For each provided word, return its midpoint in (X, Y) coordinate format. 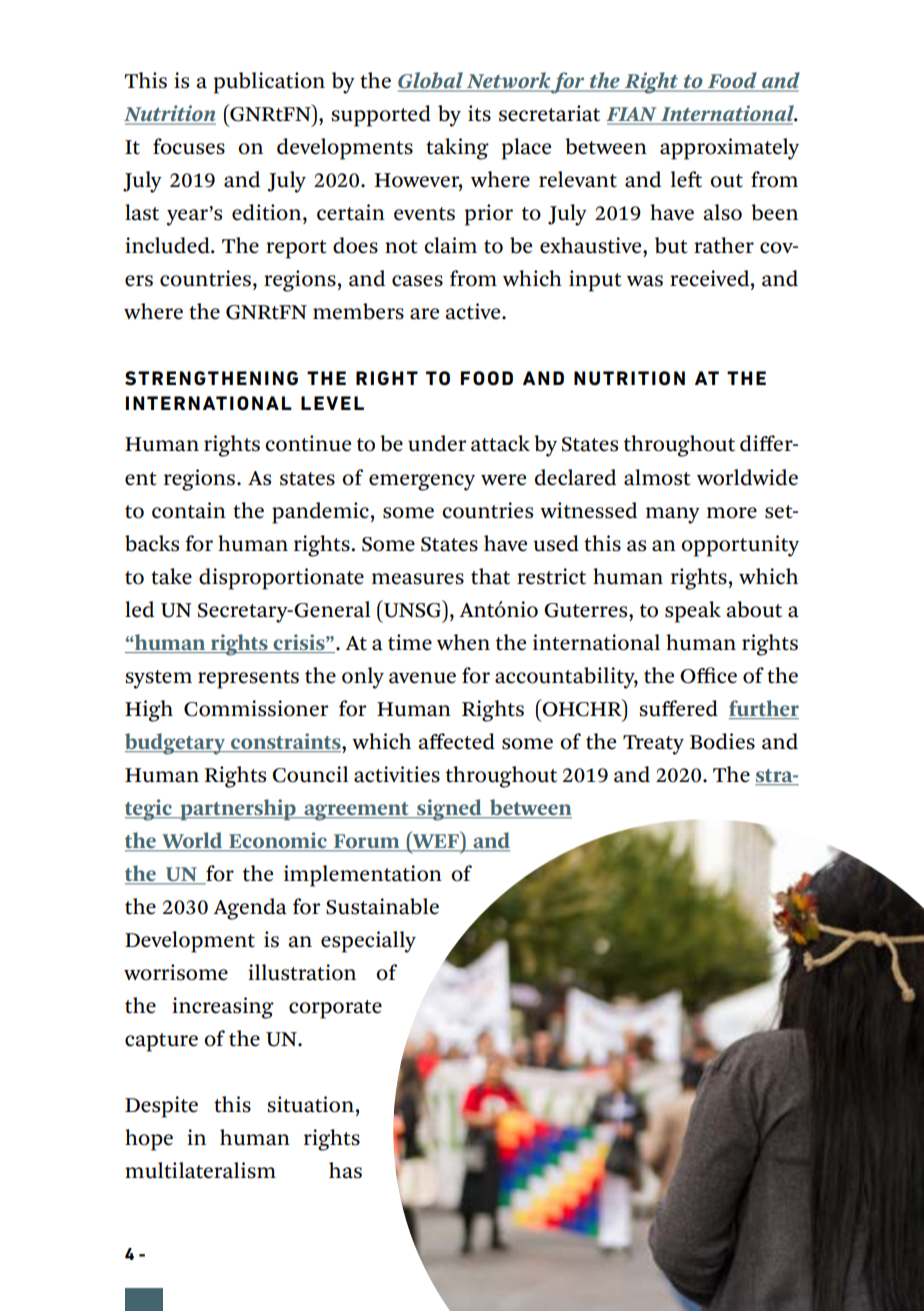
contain (189, 510)
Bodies (722, 741)
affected (456, 741)
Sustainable (382, 906)
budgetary (176, 744)
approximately (729, 149)
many (673, 515)
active (474, 311)
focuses (189, 146)
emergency (422, 482)
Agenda (250, 909)
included (168, 245)
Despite (161, 1107)
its (479, 113)
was (645, 281)
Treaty (653, 745)
